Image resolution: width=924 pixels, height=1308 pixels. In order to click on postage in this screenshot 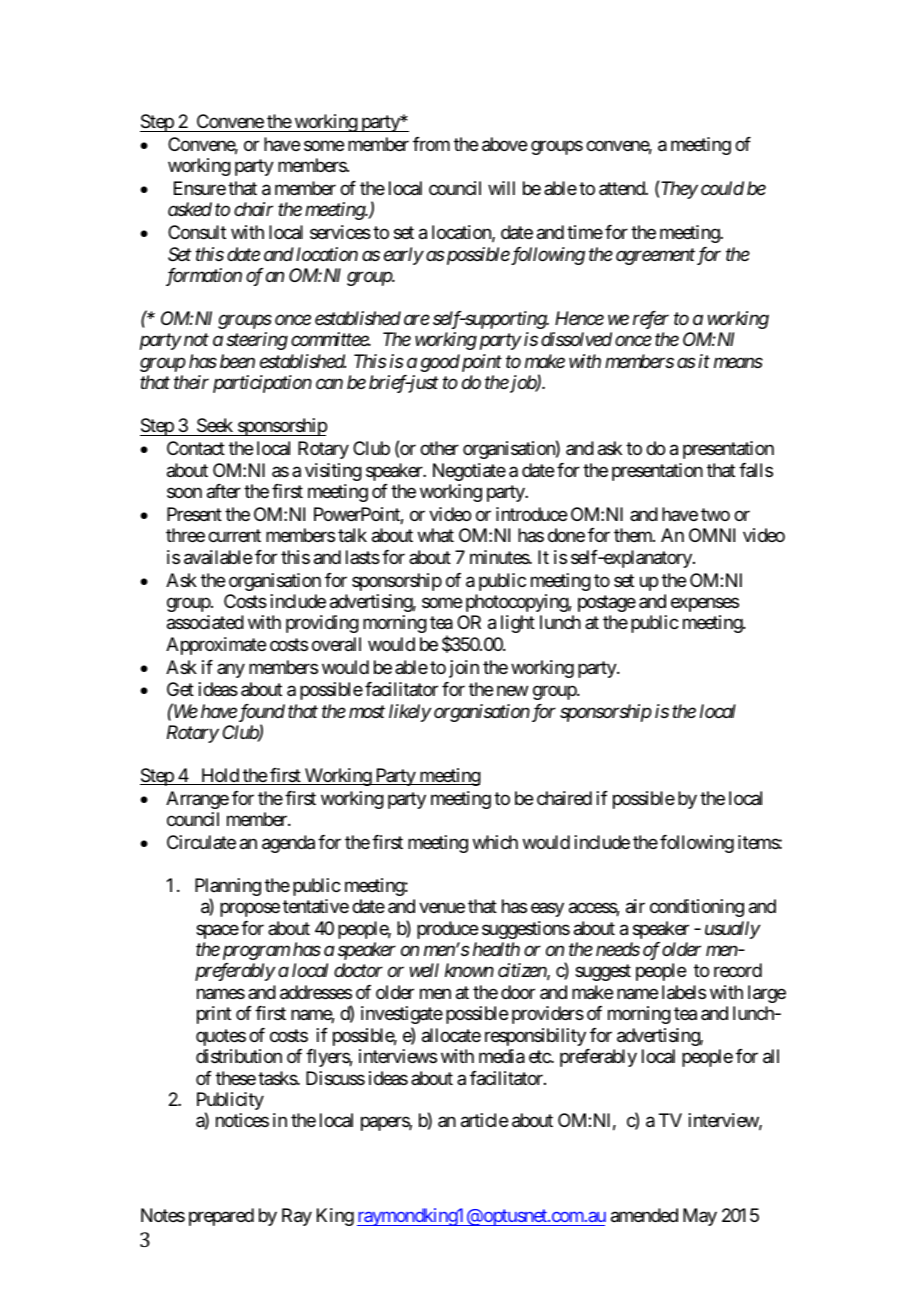, I will do `click(607, 603)`.
